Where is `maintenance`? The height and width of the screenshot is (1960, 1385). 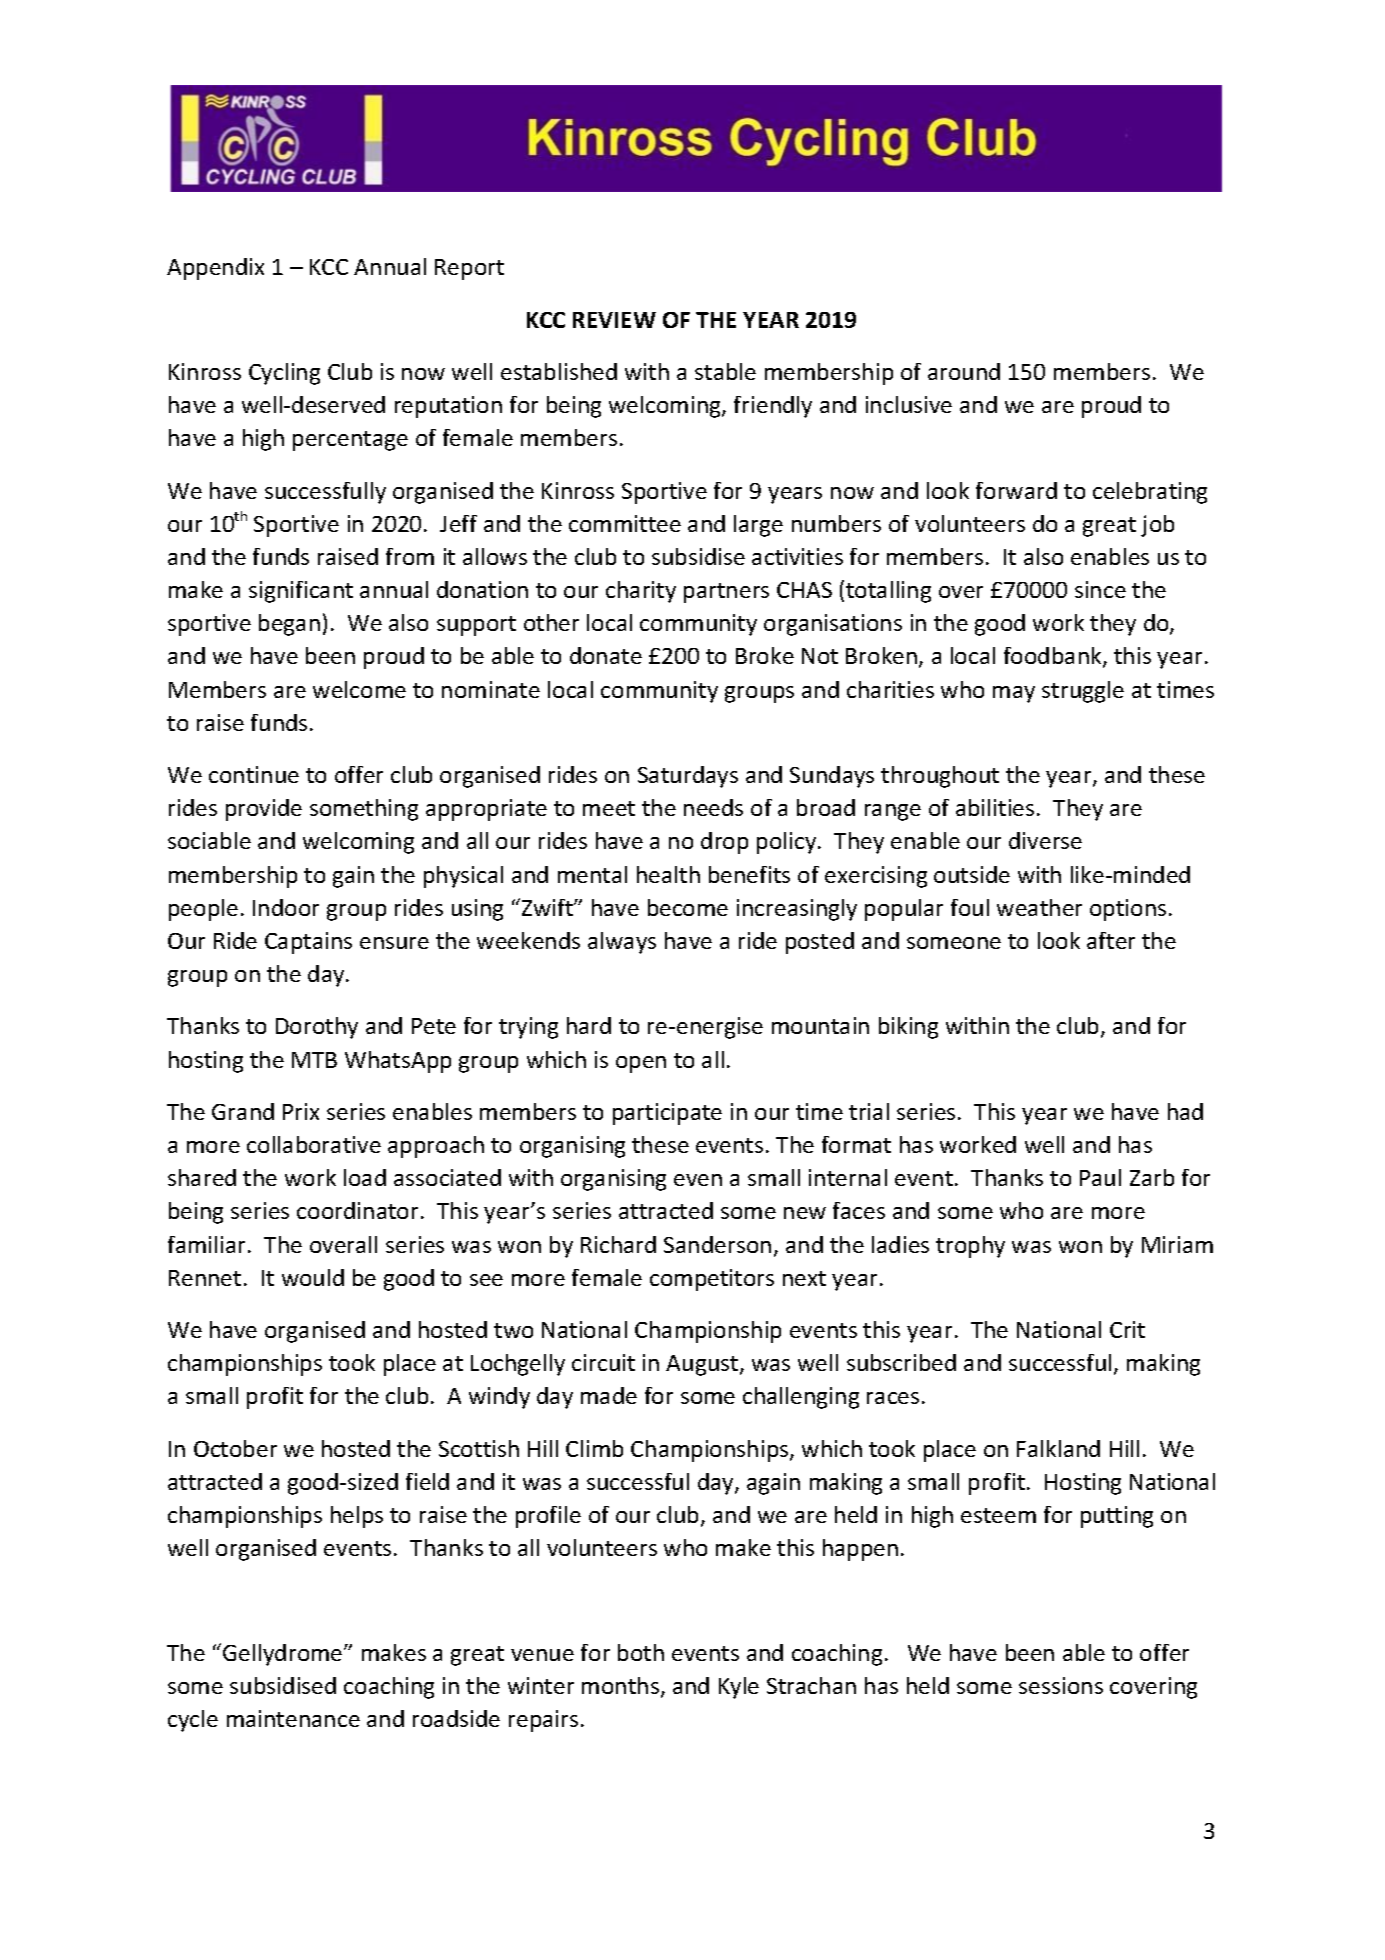 maintenance is located at coordinates (293, 1718).
